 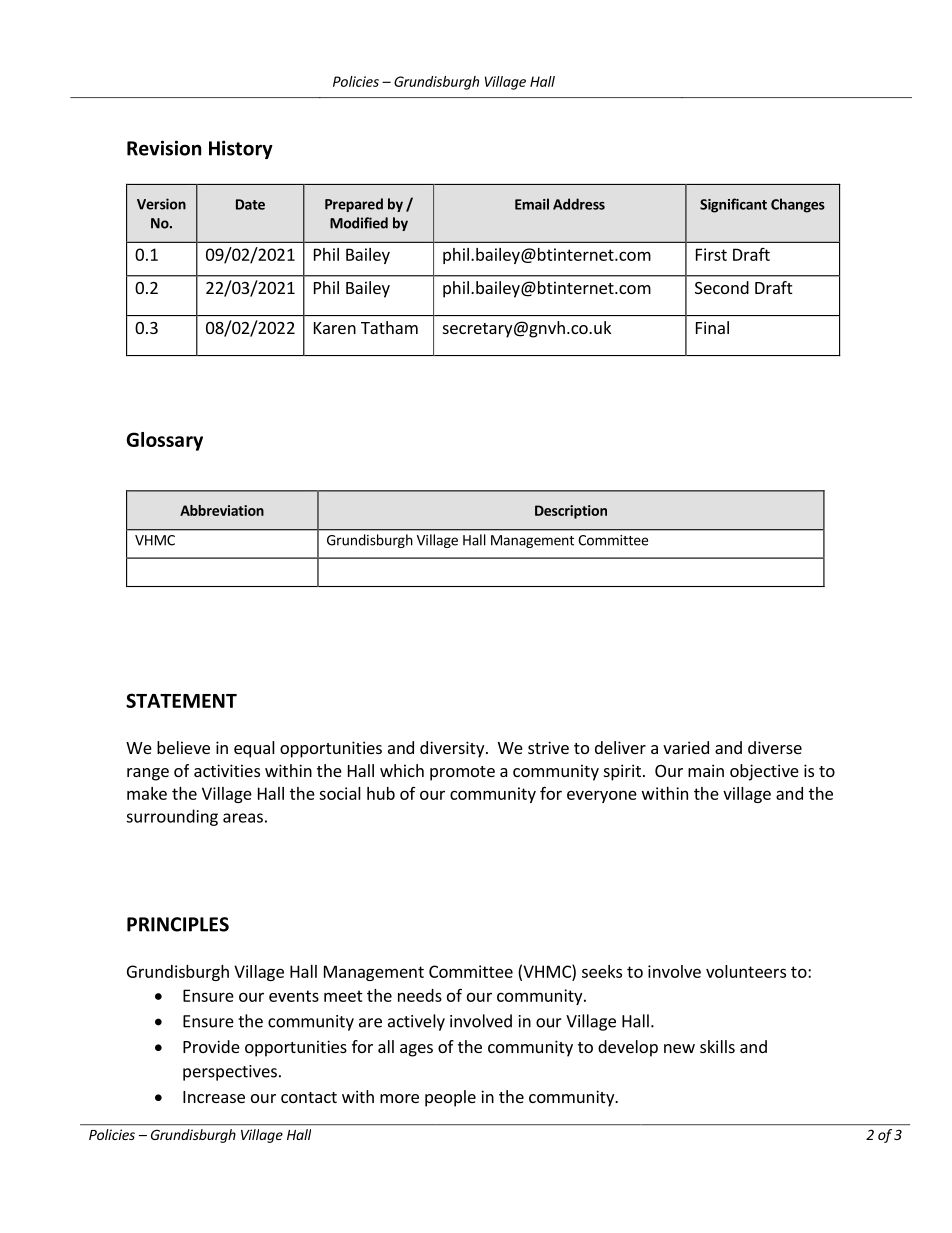 What do you see at coordinates (462, 773) in the screenshot?
I see `promote` at bounding box center [462, 773].
